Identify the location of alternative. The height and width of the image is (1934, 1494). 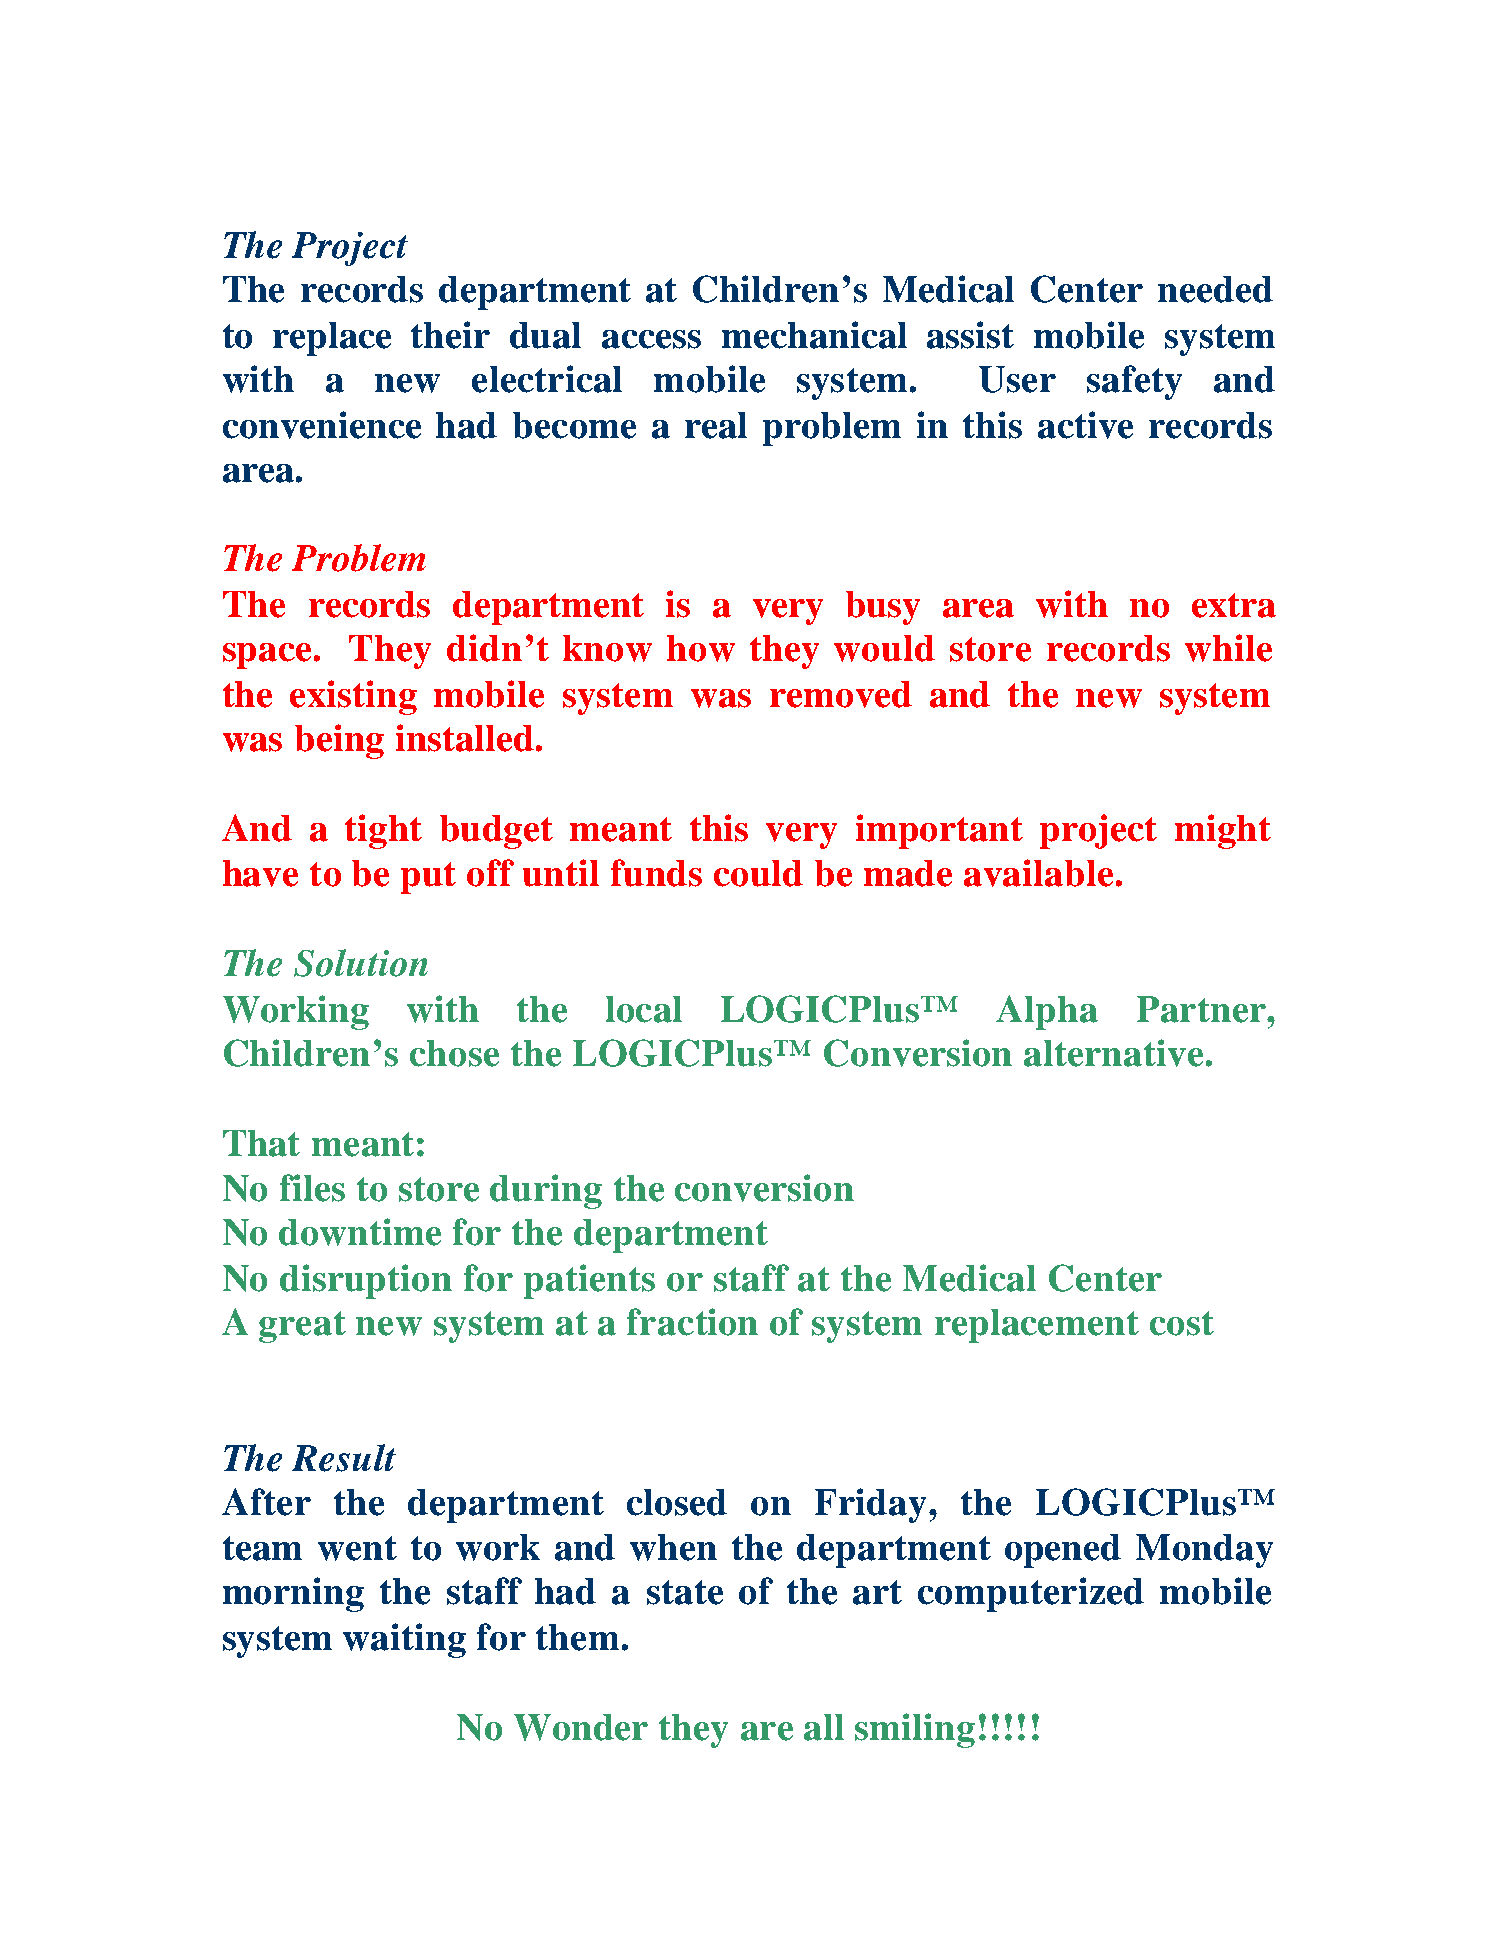
(1113, 1053).
